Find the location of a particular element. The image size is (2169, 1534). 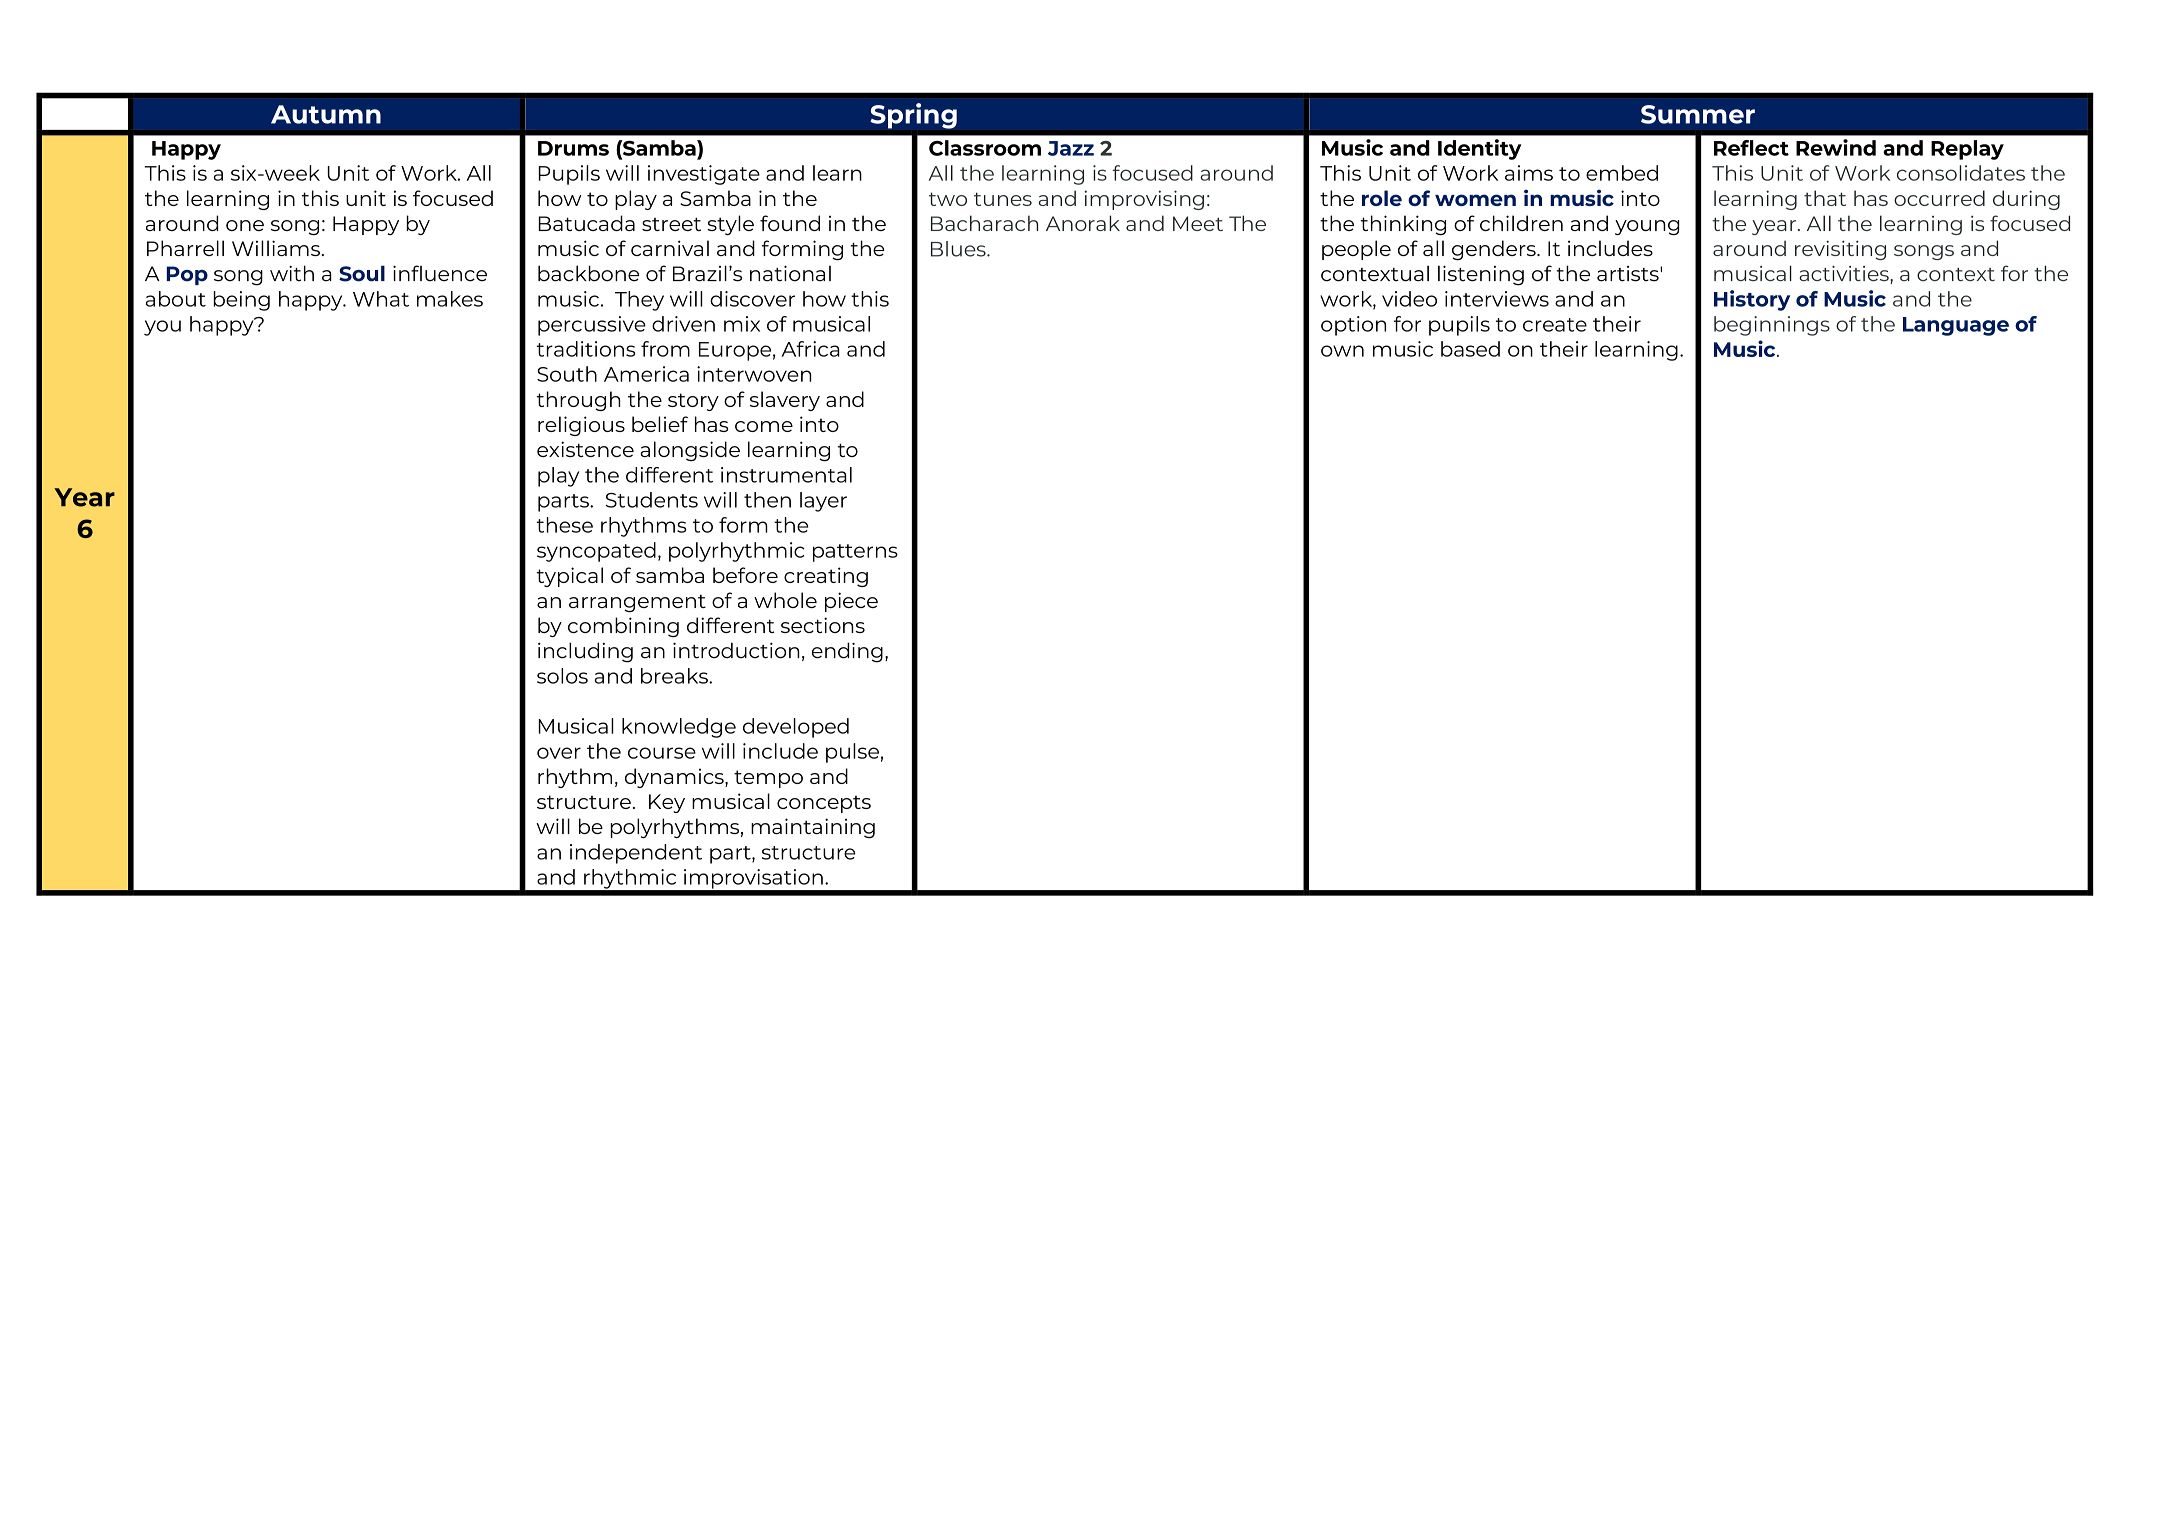

Rewind is located at coordinates (1836, 147).
